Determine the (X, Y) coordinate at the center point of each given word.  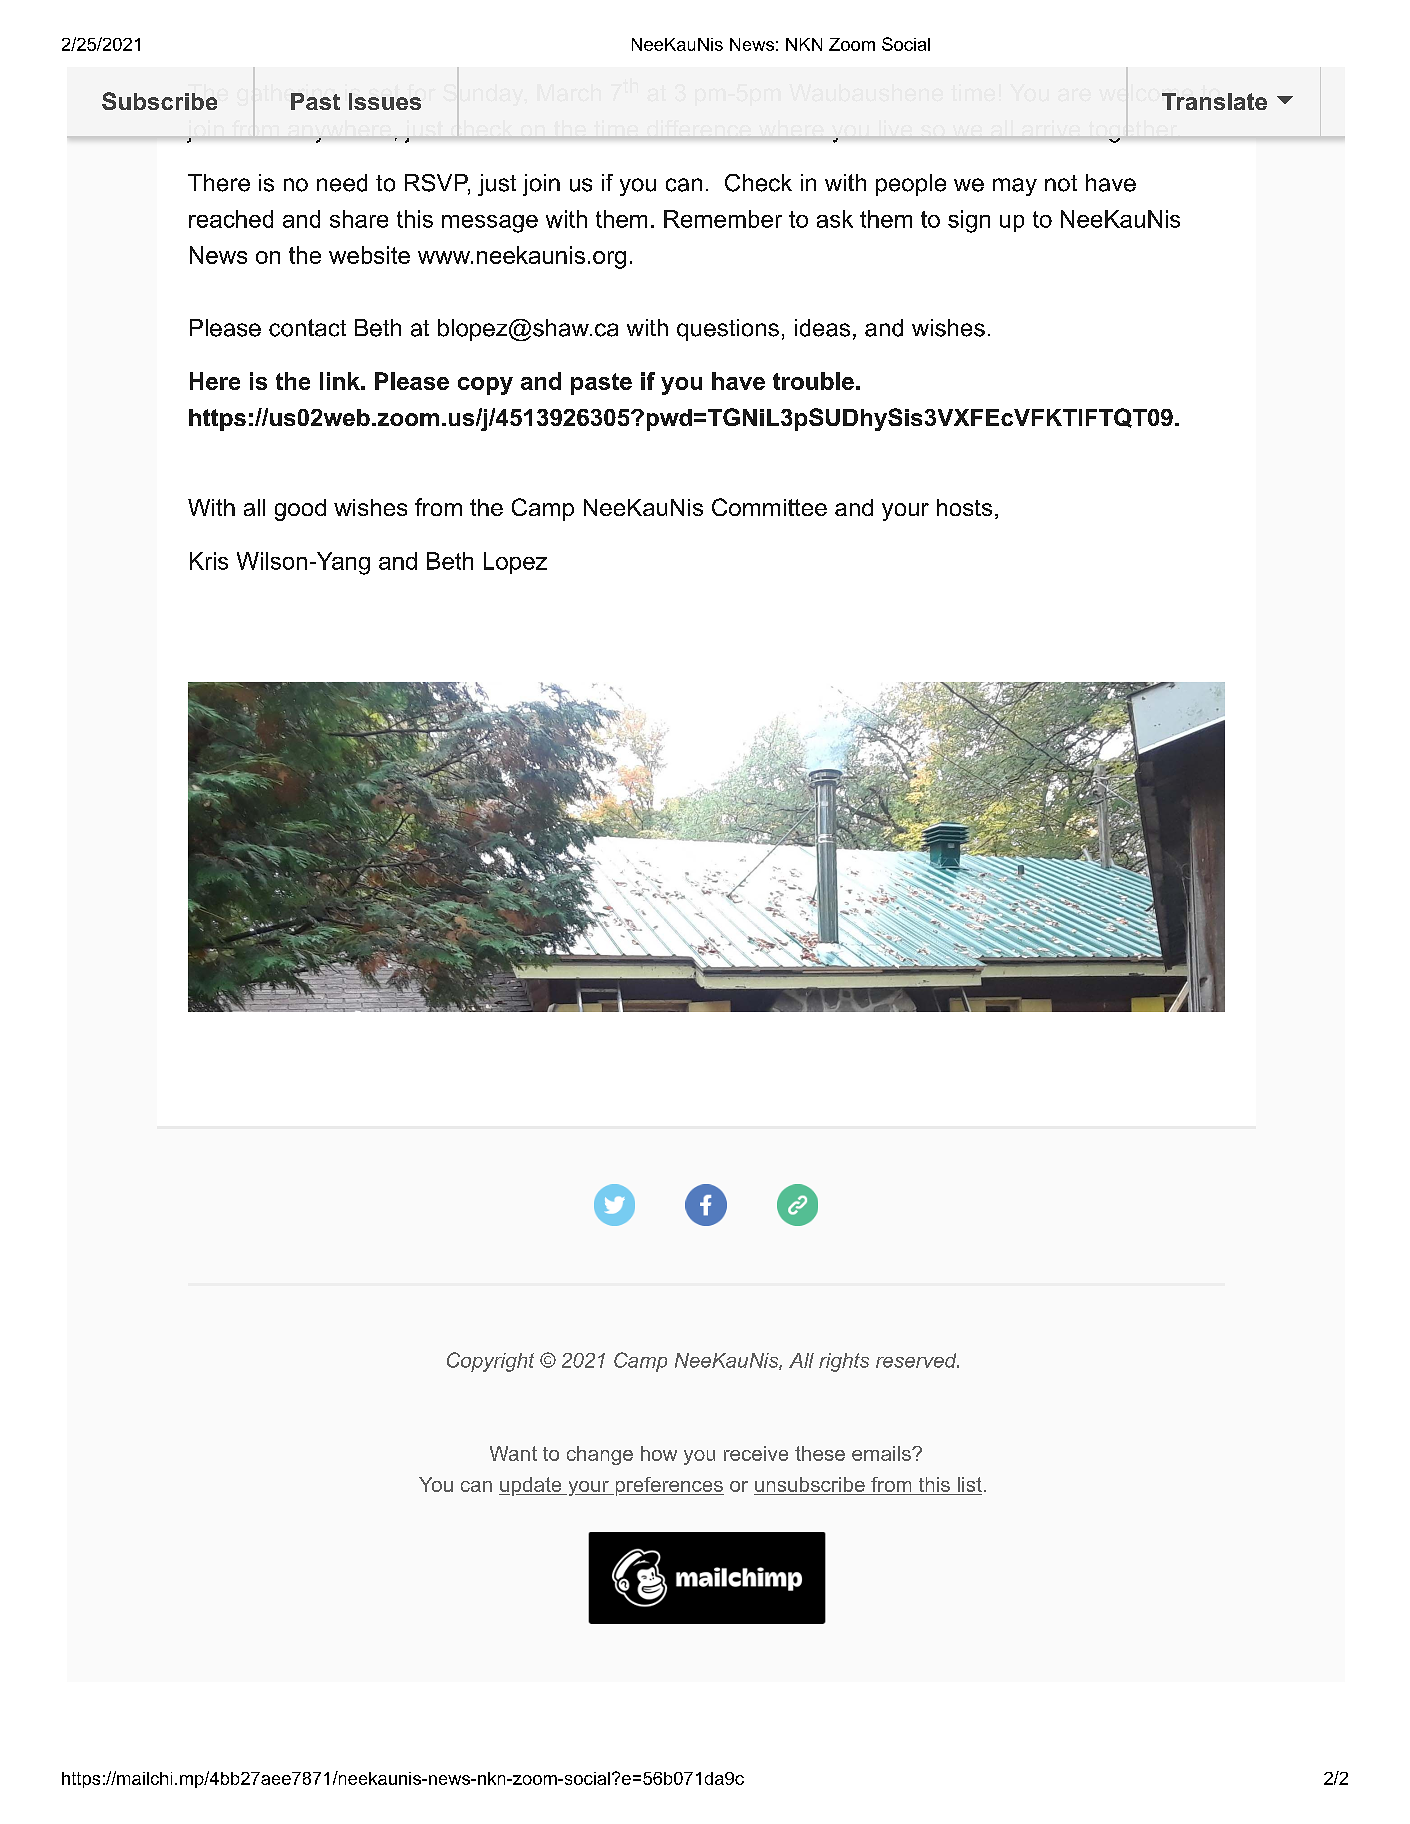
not (1061, 183)
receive (756, 1453)
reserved (917, 1360)
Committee (769, 507)
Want (513, 1453)
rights (844, 1362)
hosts (964, 507)
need (342, 183)
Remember (723, 219)
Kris (209, 561)
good (300, 510)
